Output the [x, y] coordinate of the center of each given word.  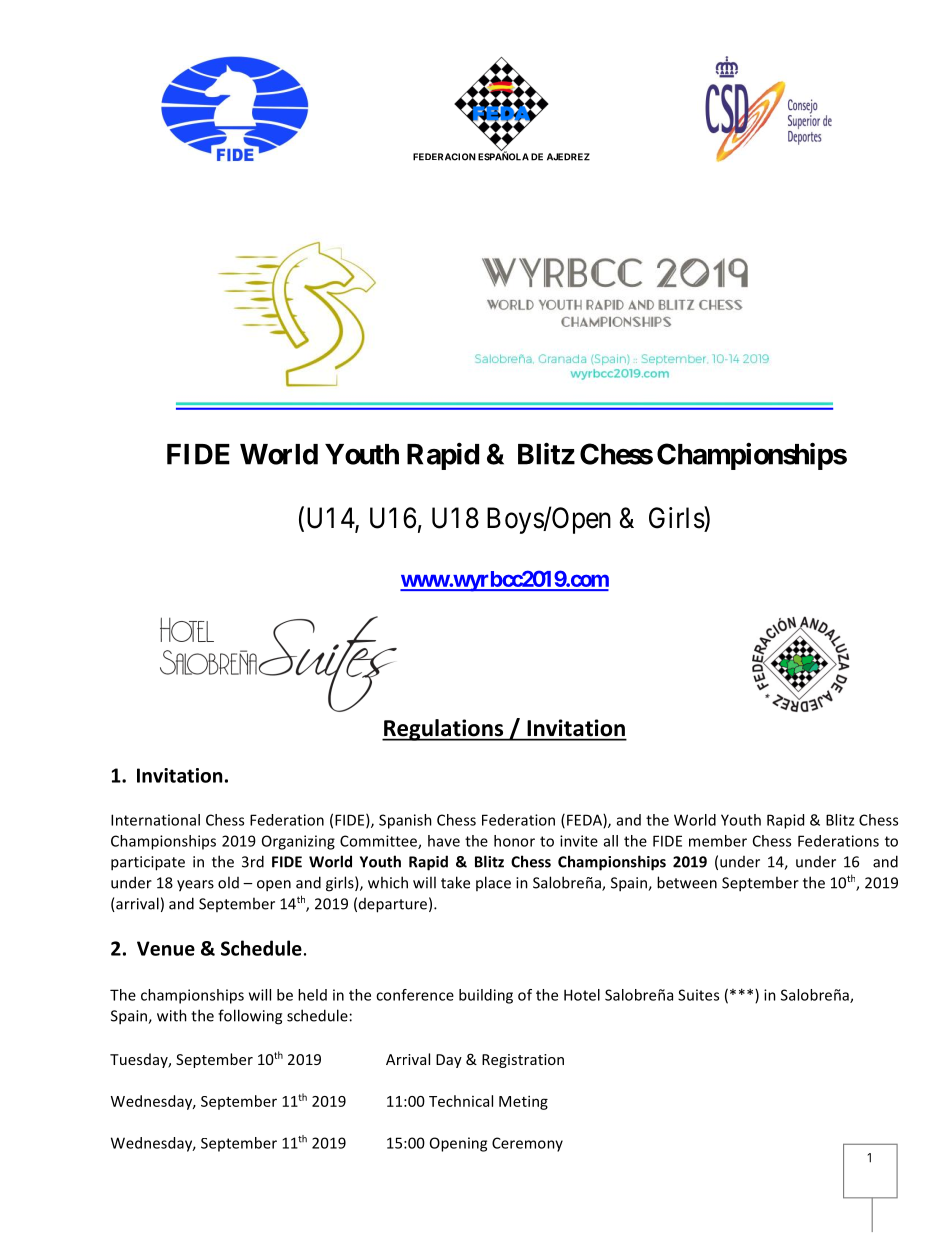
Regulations [444, 730]
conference [415, 995]
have [444, 841]
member [718, 841]
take [455, 882]
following [250, 1017]
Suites [698, 995]
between [687, 882]
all [611, 841]
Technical [461, 1101]
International [155, 820]
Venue [166, 948]
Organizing [298, 842]
